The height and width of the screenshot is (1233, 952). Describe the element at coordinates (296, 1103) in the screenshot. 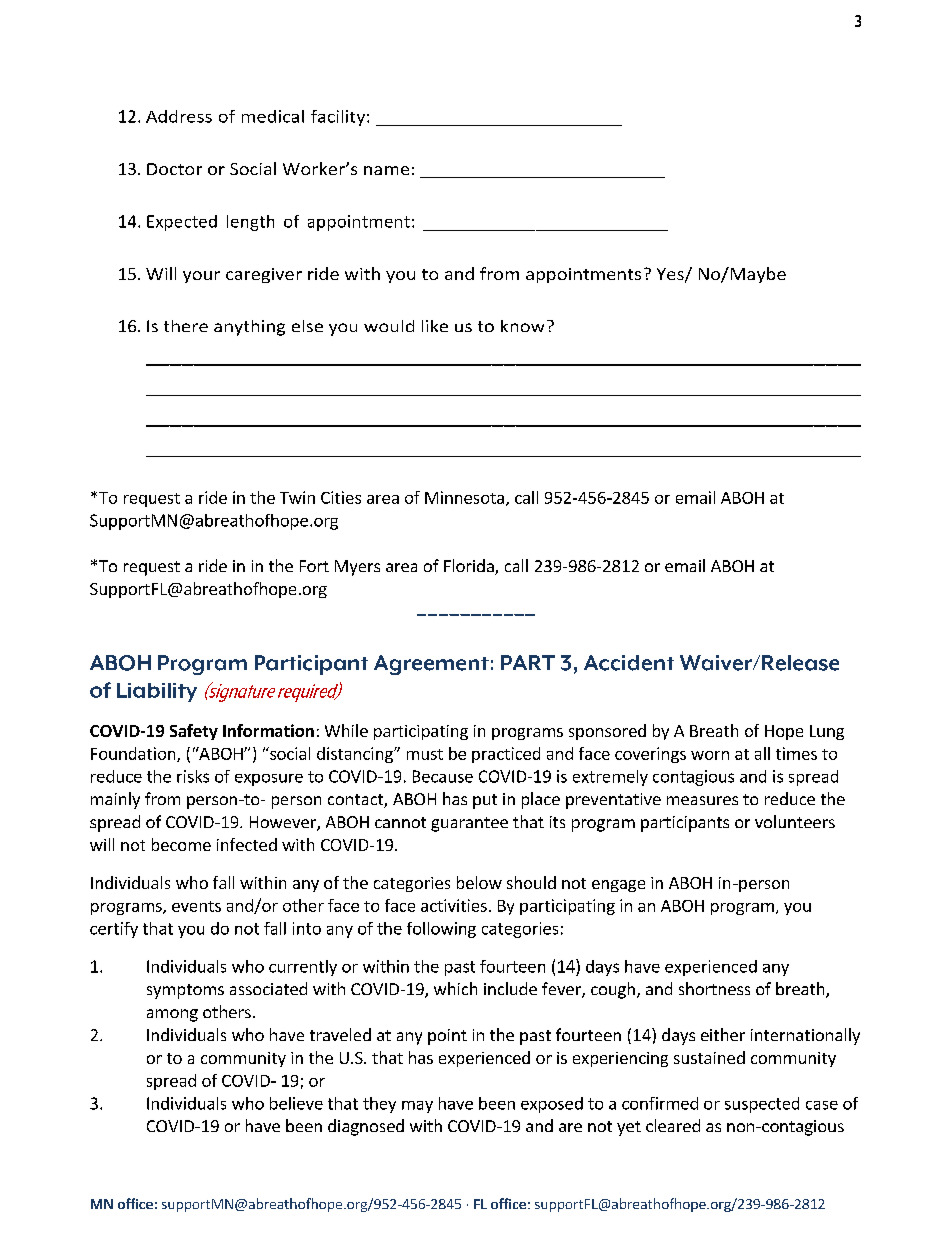

I see `believe` at that location.
